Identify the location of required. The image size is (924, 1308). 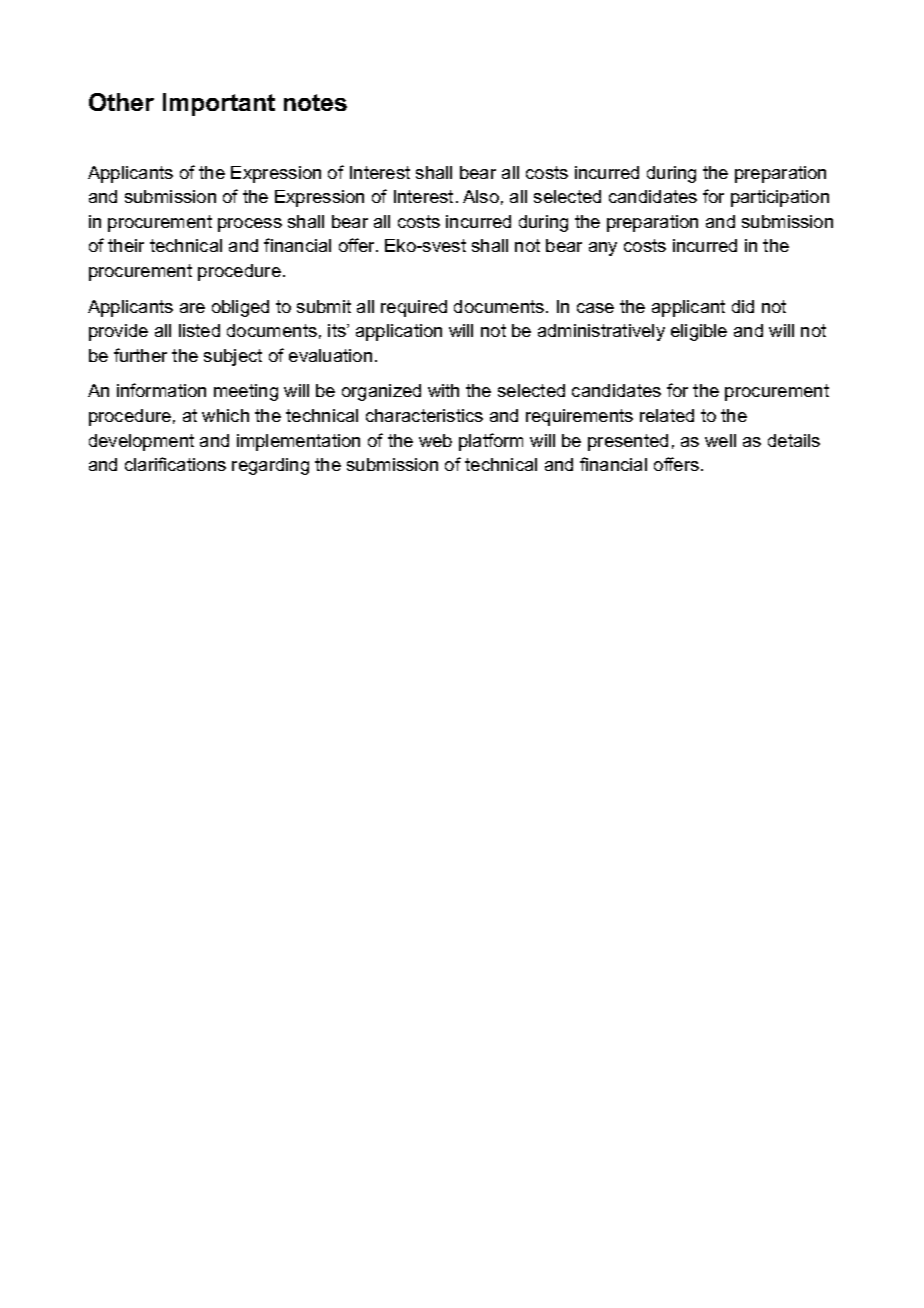
(414, 308).
